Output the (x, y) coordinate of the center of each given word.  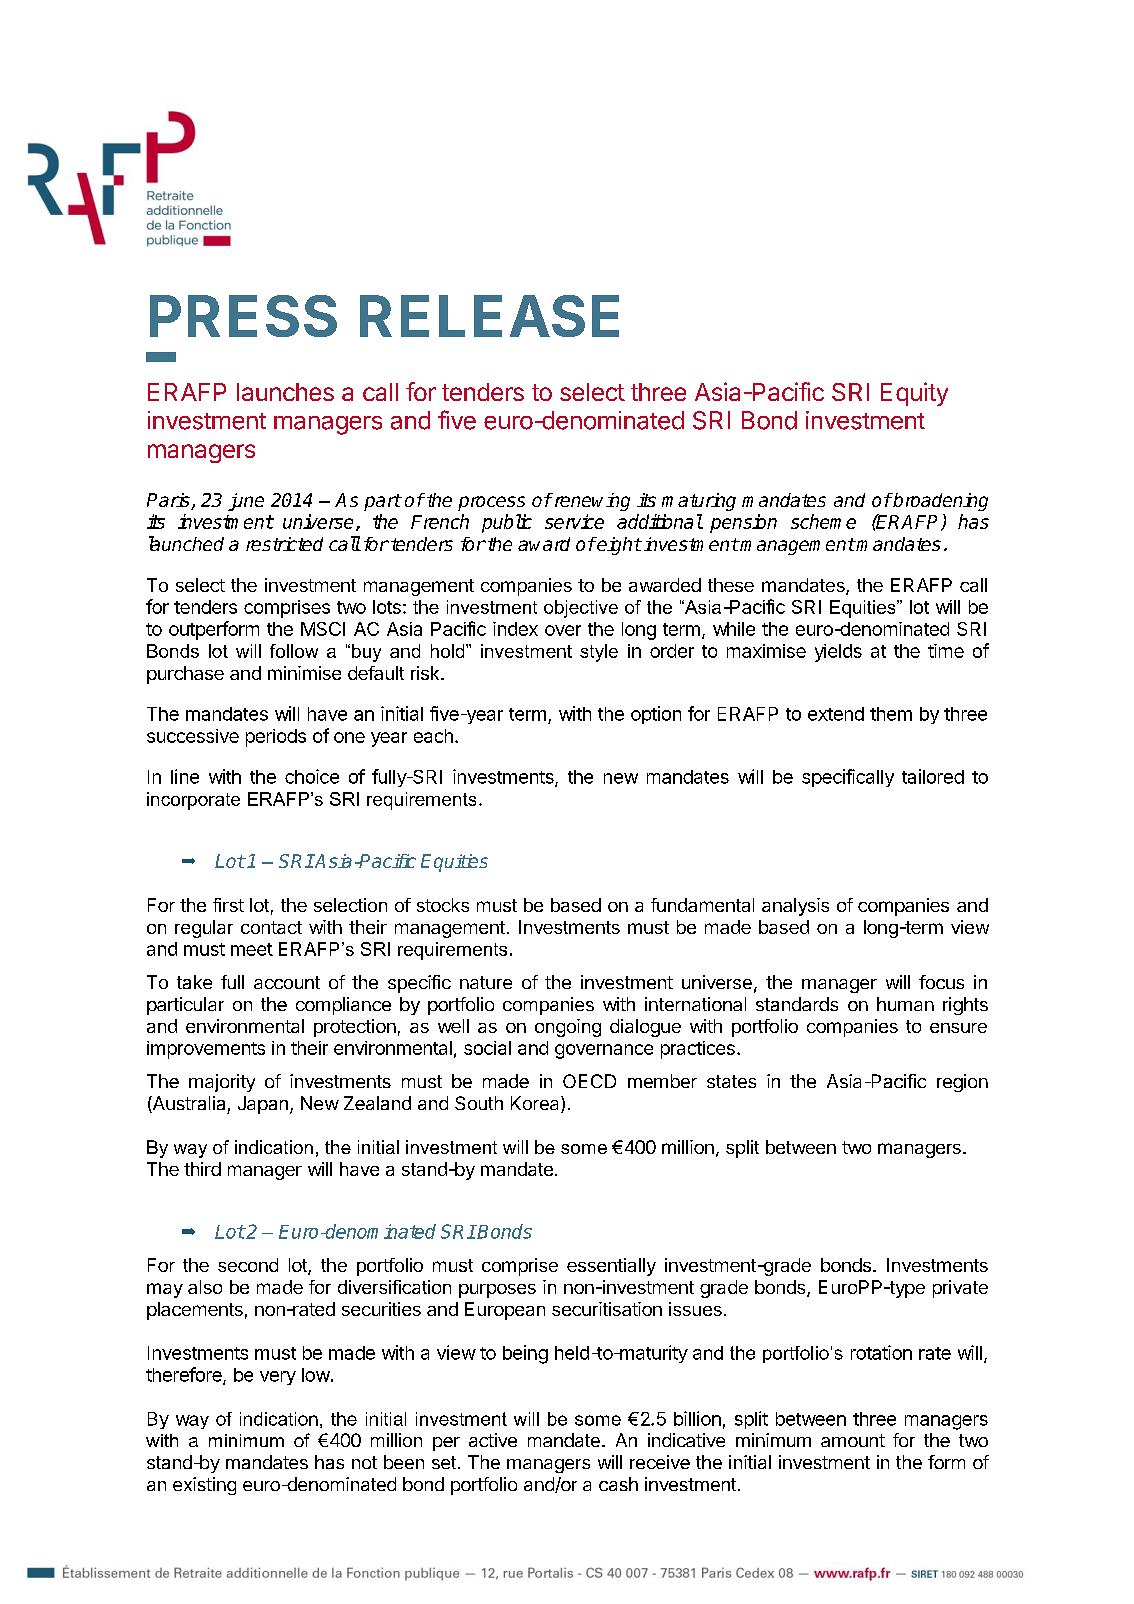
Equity (914, 394)
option (656, 715)
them (891, 714)
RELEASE (489, 316)
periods (276, 738)
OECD (589, 1081)
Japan (263, 1105)
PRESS (243, 316)
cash (618, 1484)
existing (204, 1486)
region (962, 1083)
